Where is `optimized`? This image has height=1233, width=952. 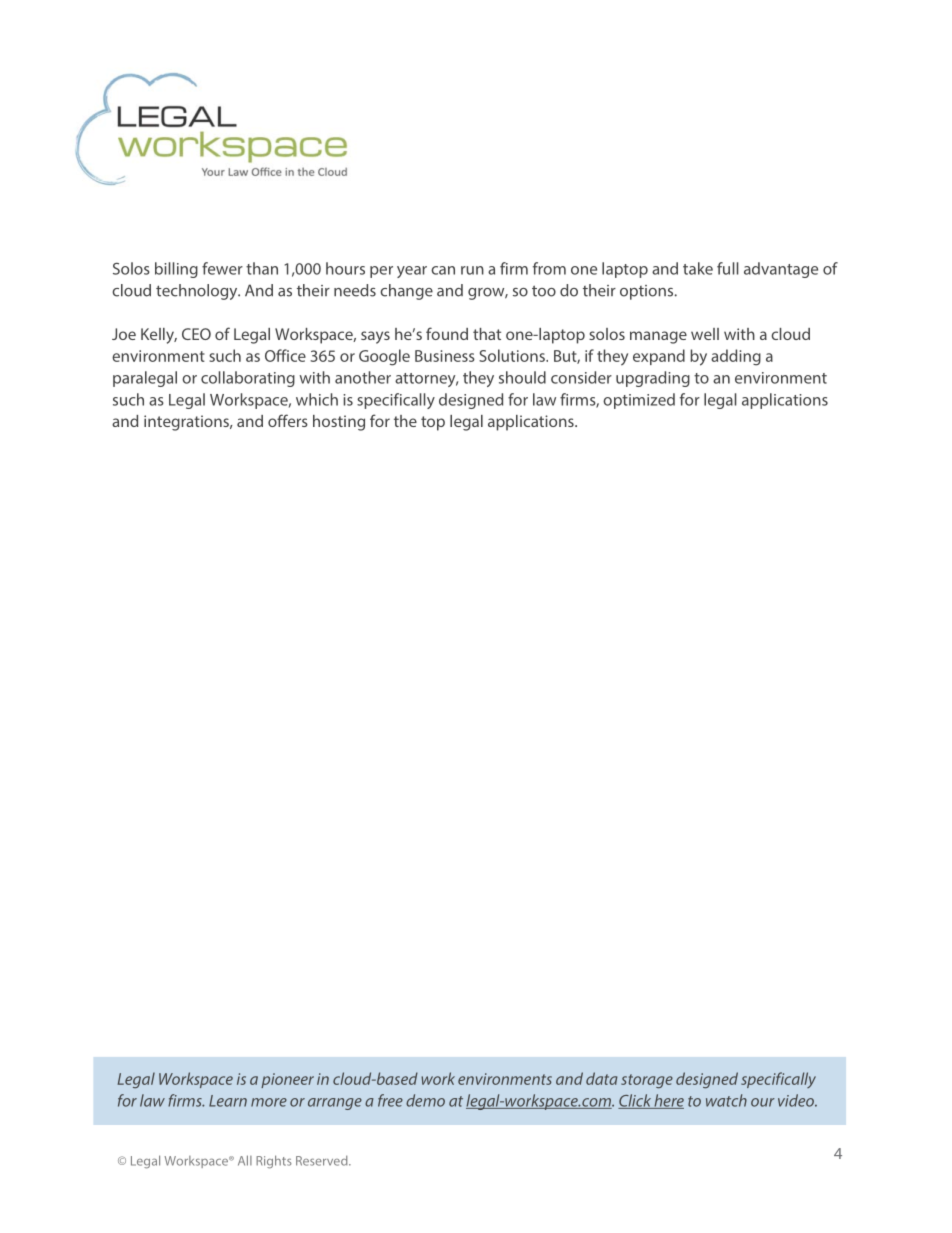 optimized is located at coordinates (639, 401).
